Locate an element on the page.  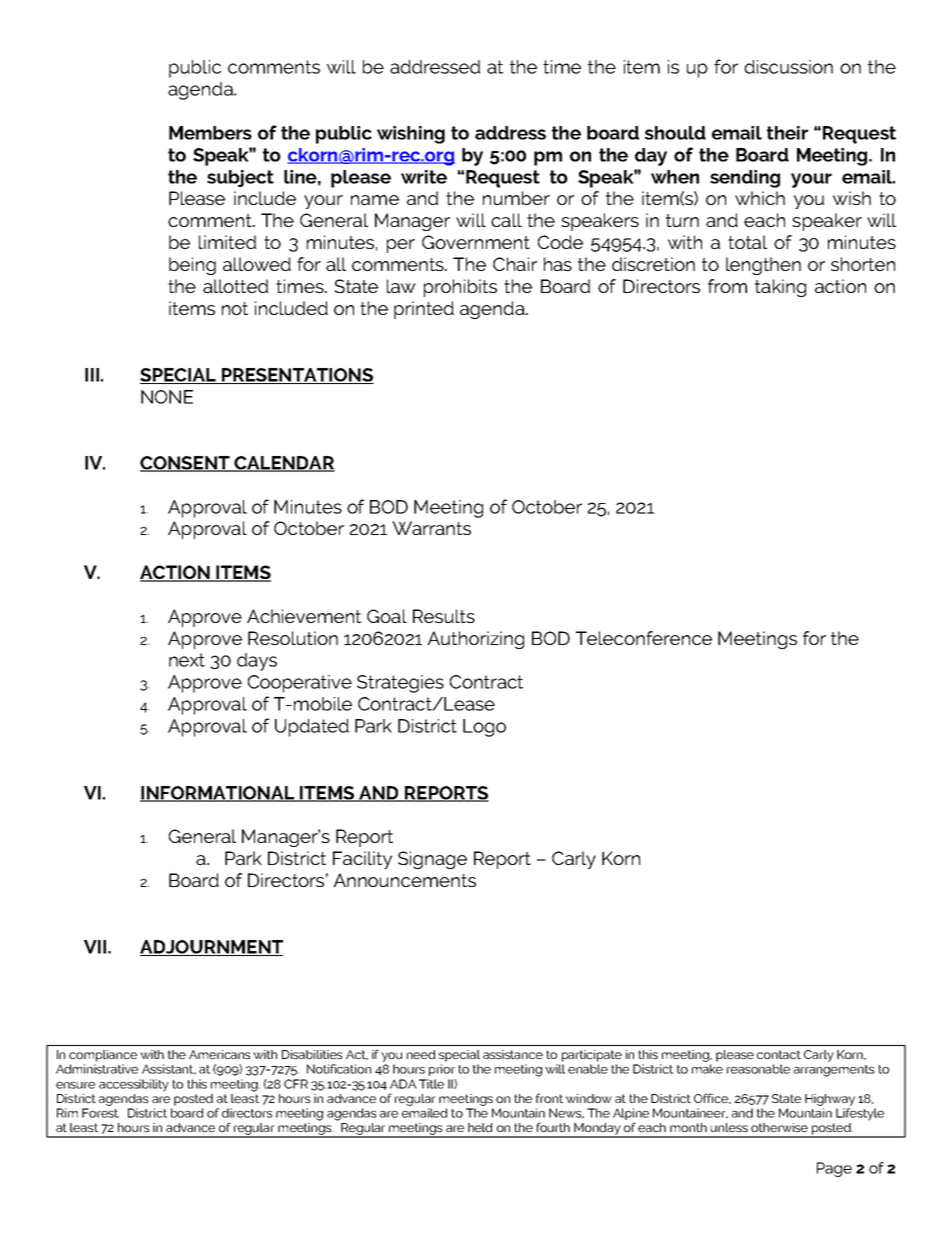
INFORMATIONAL is located at coordinates (218, 794).
